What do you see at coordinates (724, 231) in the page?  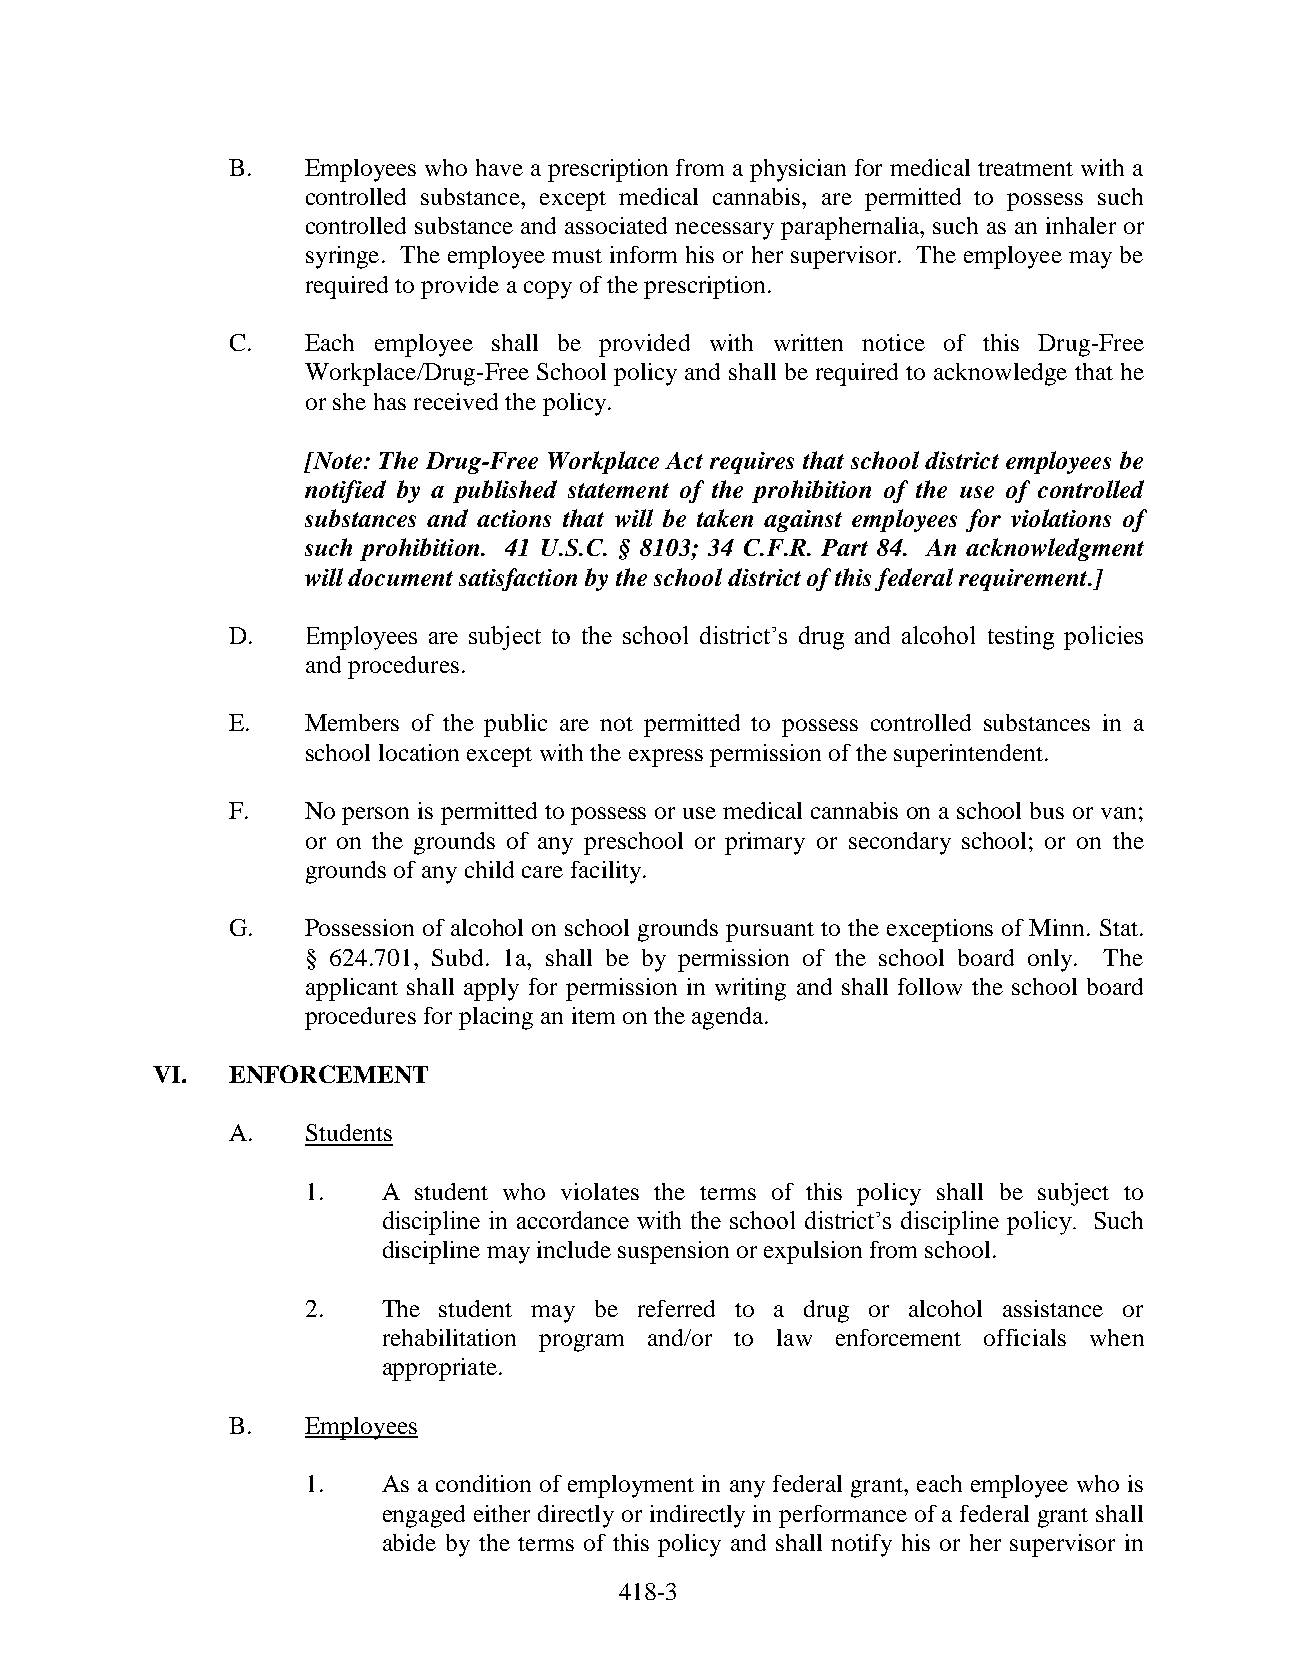 I see `necessary` at bounding box center [724, 231].
